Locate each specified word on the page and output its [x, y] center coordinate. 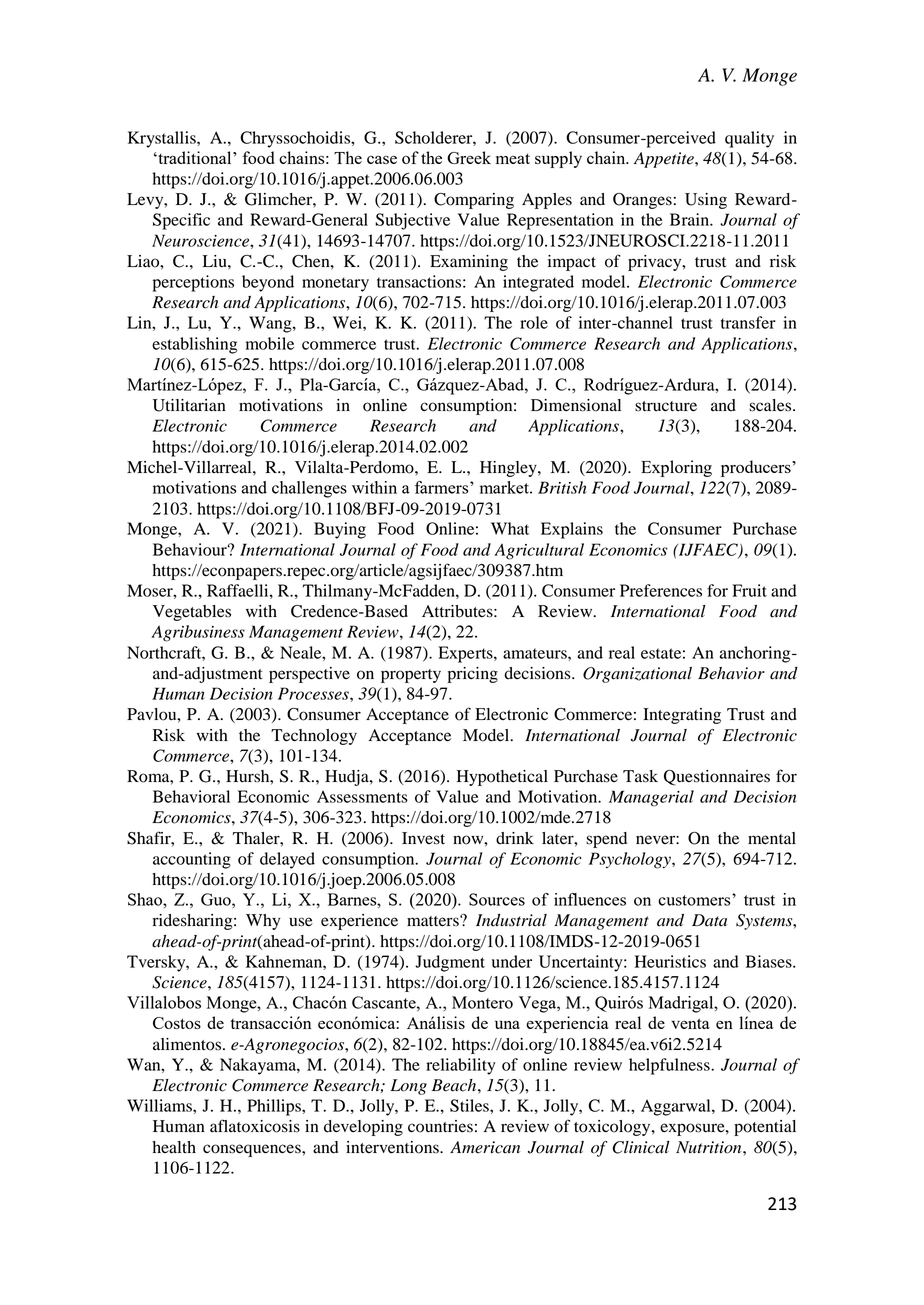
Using [706, 201]
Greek [469, 157]
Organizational [637, 675]
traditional [195, 157]
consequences [253, 1150]
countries [440, 1126]
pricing [473, 675]
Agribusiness [198, 633]
